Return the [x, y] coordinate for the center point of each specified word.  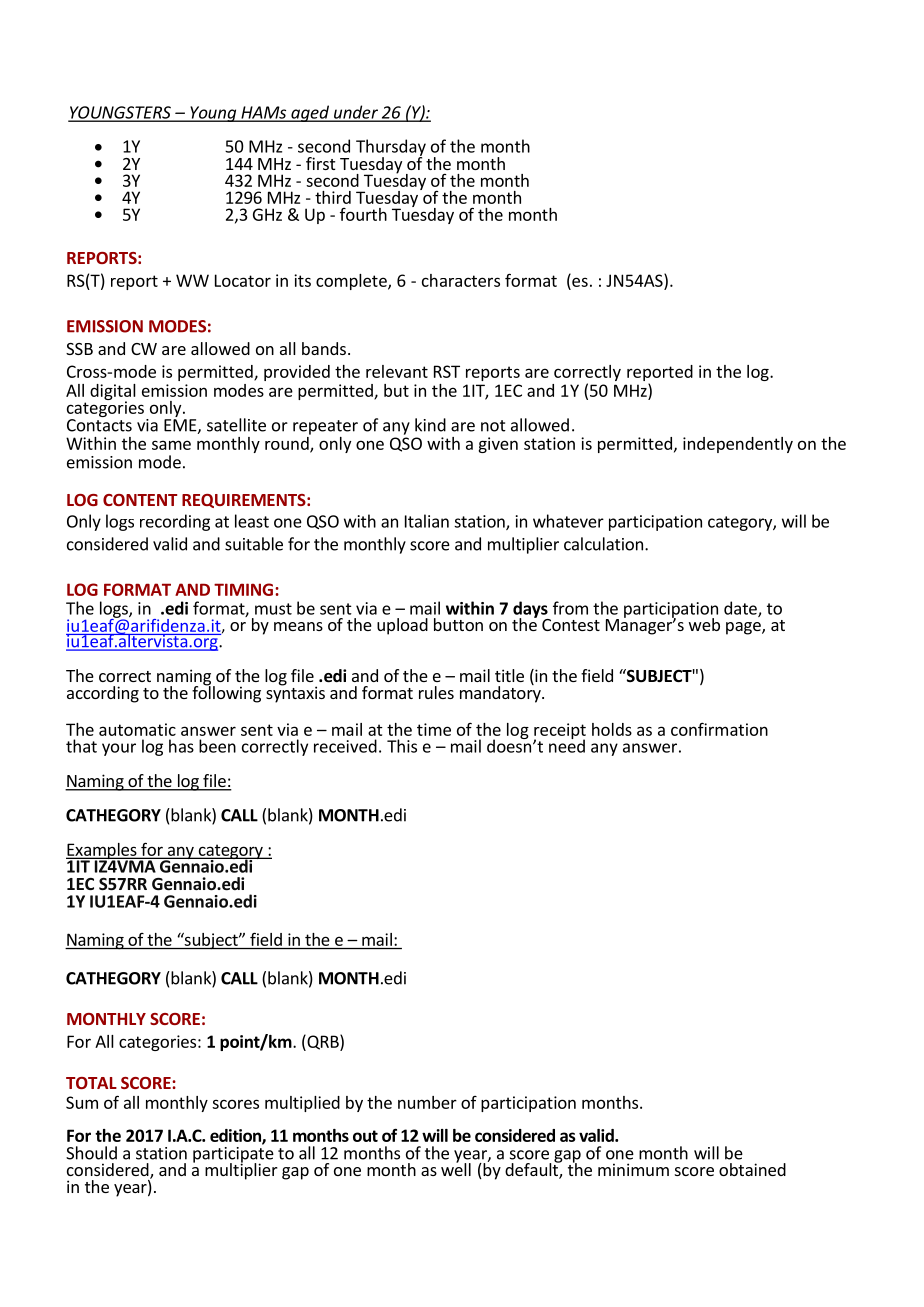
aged [310, 113]
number [427, 1102]
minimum [633, 1169]
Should [91, 1153]
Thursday [391, 148]
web [704, 624]
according [103, 694]
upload [402, 626]
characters [461, 280]
